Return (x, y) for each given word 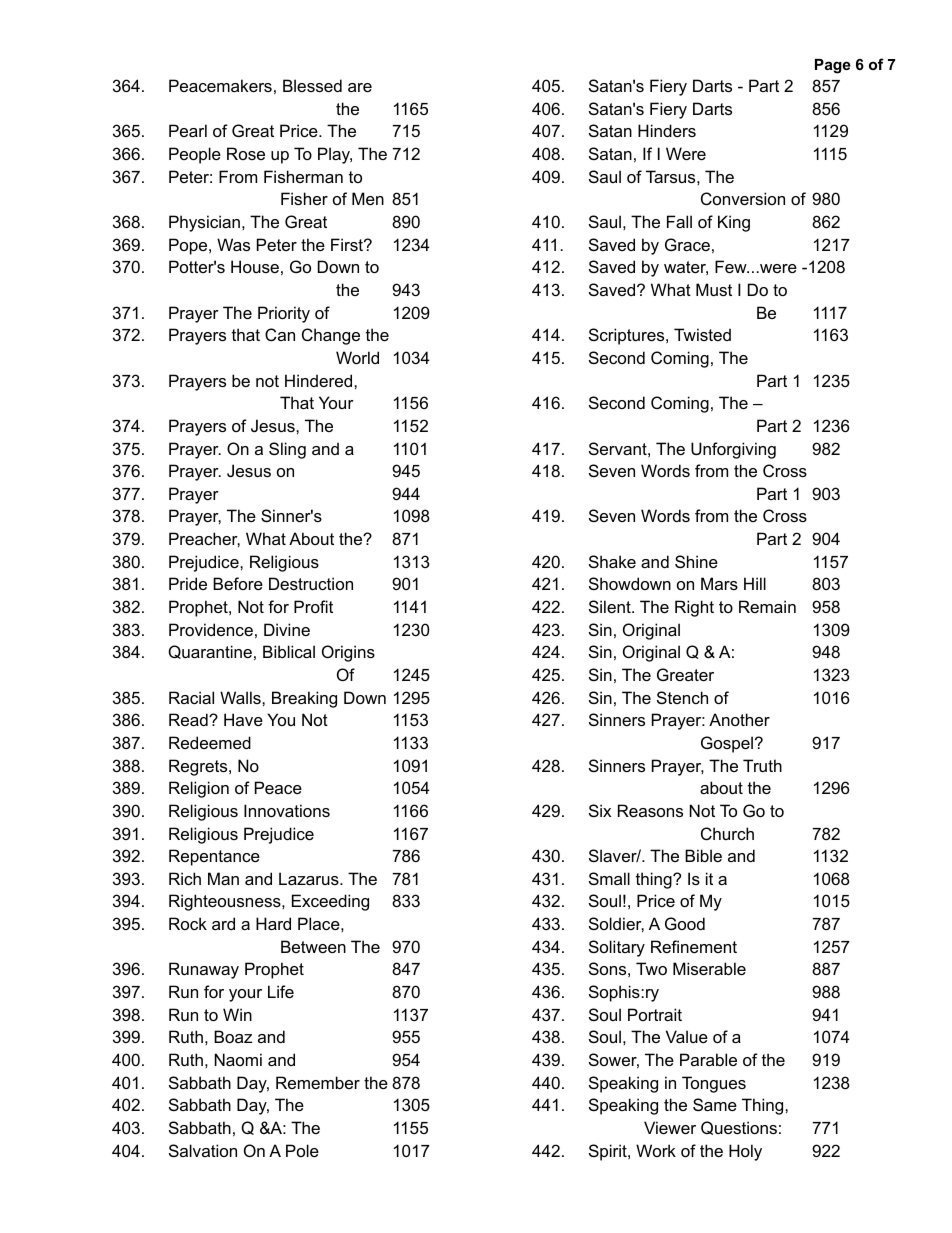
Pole (302, 1150)
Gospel (727, 744)
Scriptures (628, 336)
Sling (287, 450)
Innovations (287, 810)
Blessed (312, 85)
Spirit (609, 1152)
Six (600, 810)
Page (833, 66)
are (360, 87)
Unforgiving (733, 450)
